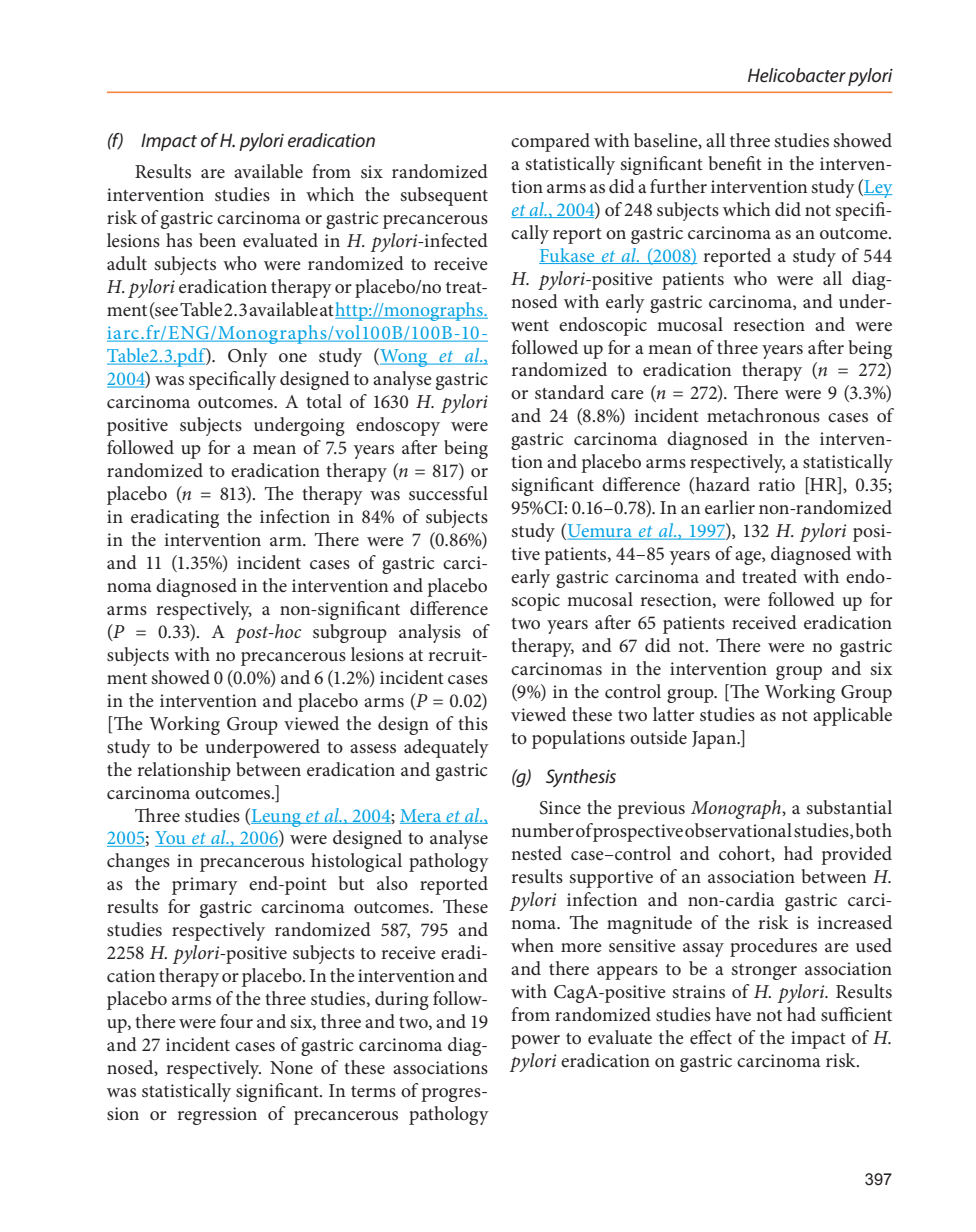 Image resolution: width=976 pixels, height=1232 pixels. I want to click on Only, so click(248, 357).
